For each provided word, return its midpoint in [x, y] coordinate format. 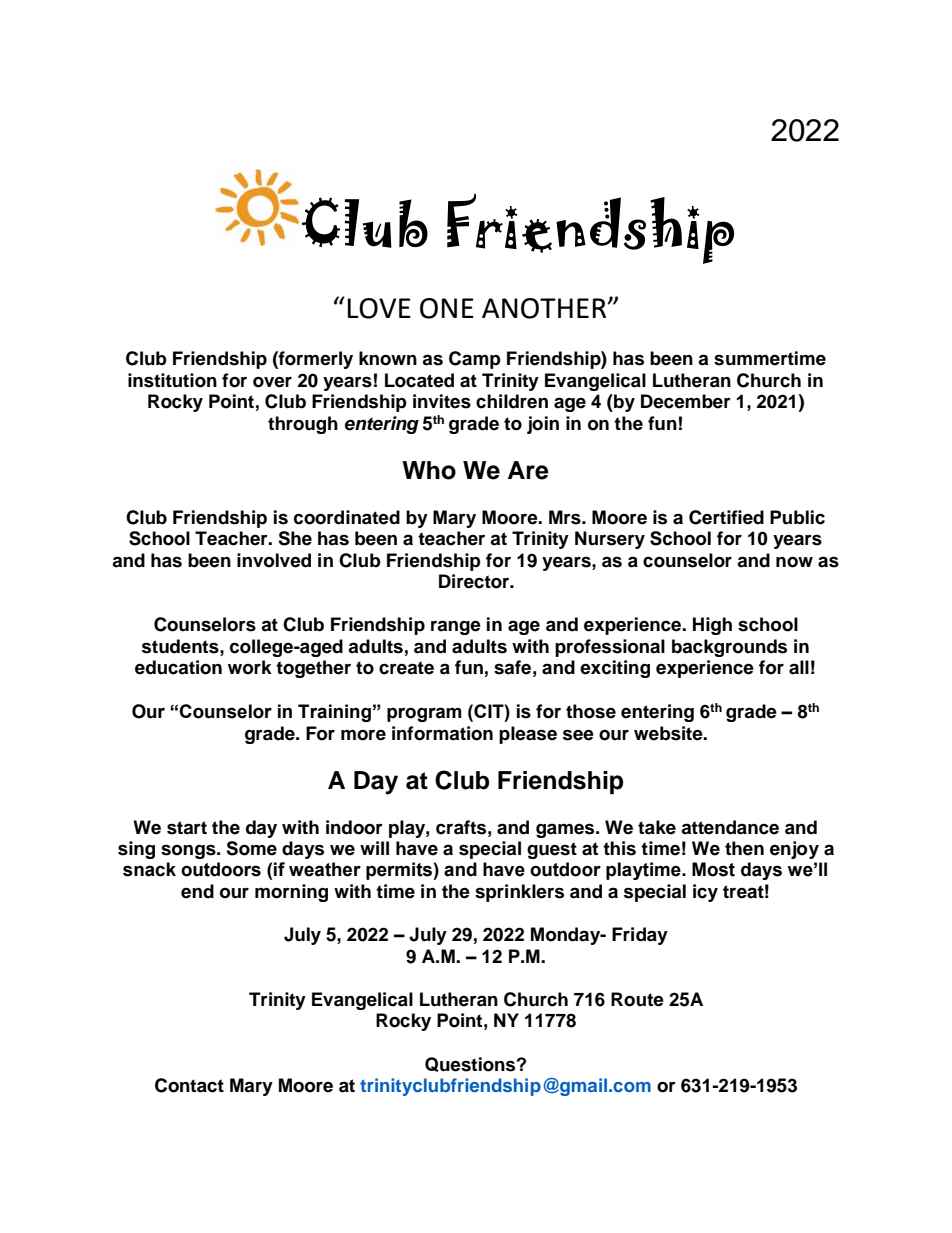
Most [713, 869]
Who [429, 470]
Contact [189, 1085]
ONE [447, 308]
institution [172, 380]
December [686, 401]
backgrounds [729, 648]
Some [251, 848]
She [295, 538]
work [250, 667]
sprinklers [519, 893]
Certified [726, 517]
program [424, 714]
